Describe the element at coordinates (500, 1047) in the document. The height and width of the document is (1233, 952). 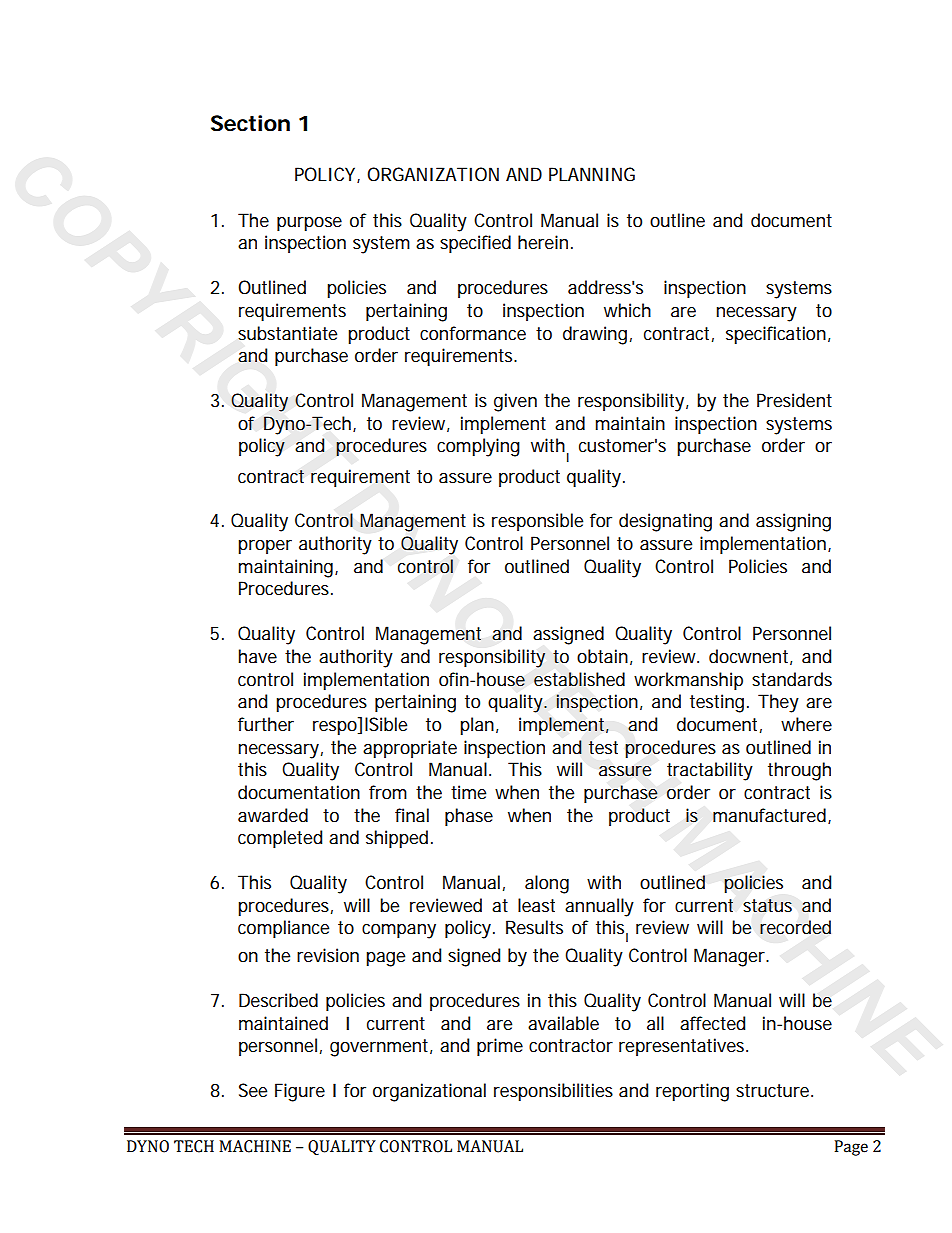
I see `prime` at that location.
